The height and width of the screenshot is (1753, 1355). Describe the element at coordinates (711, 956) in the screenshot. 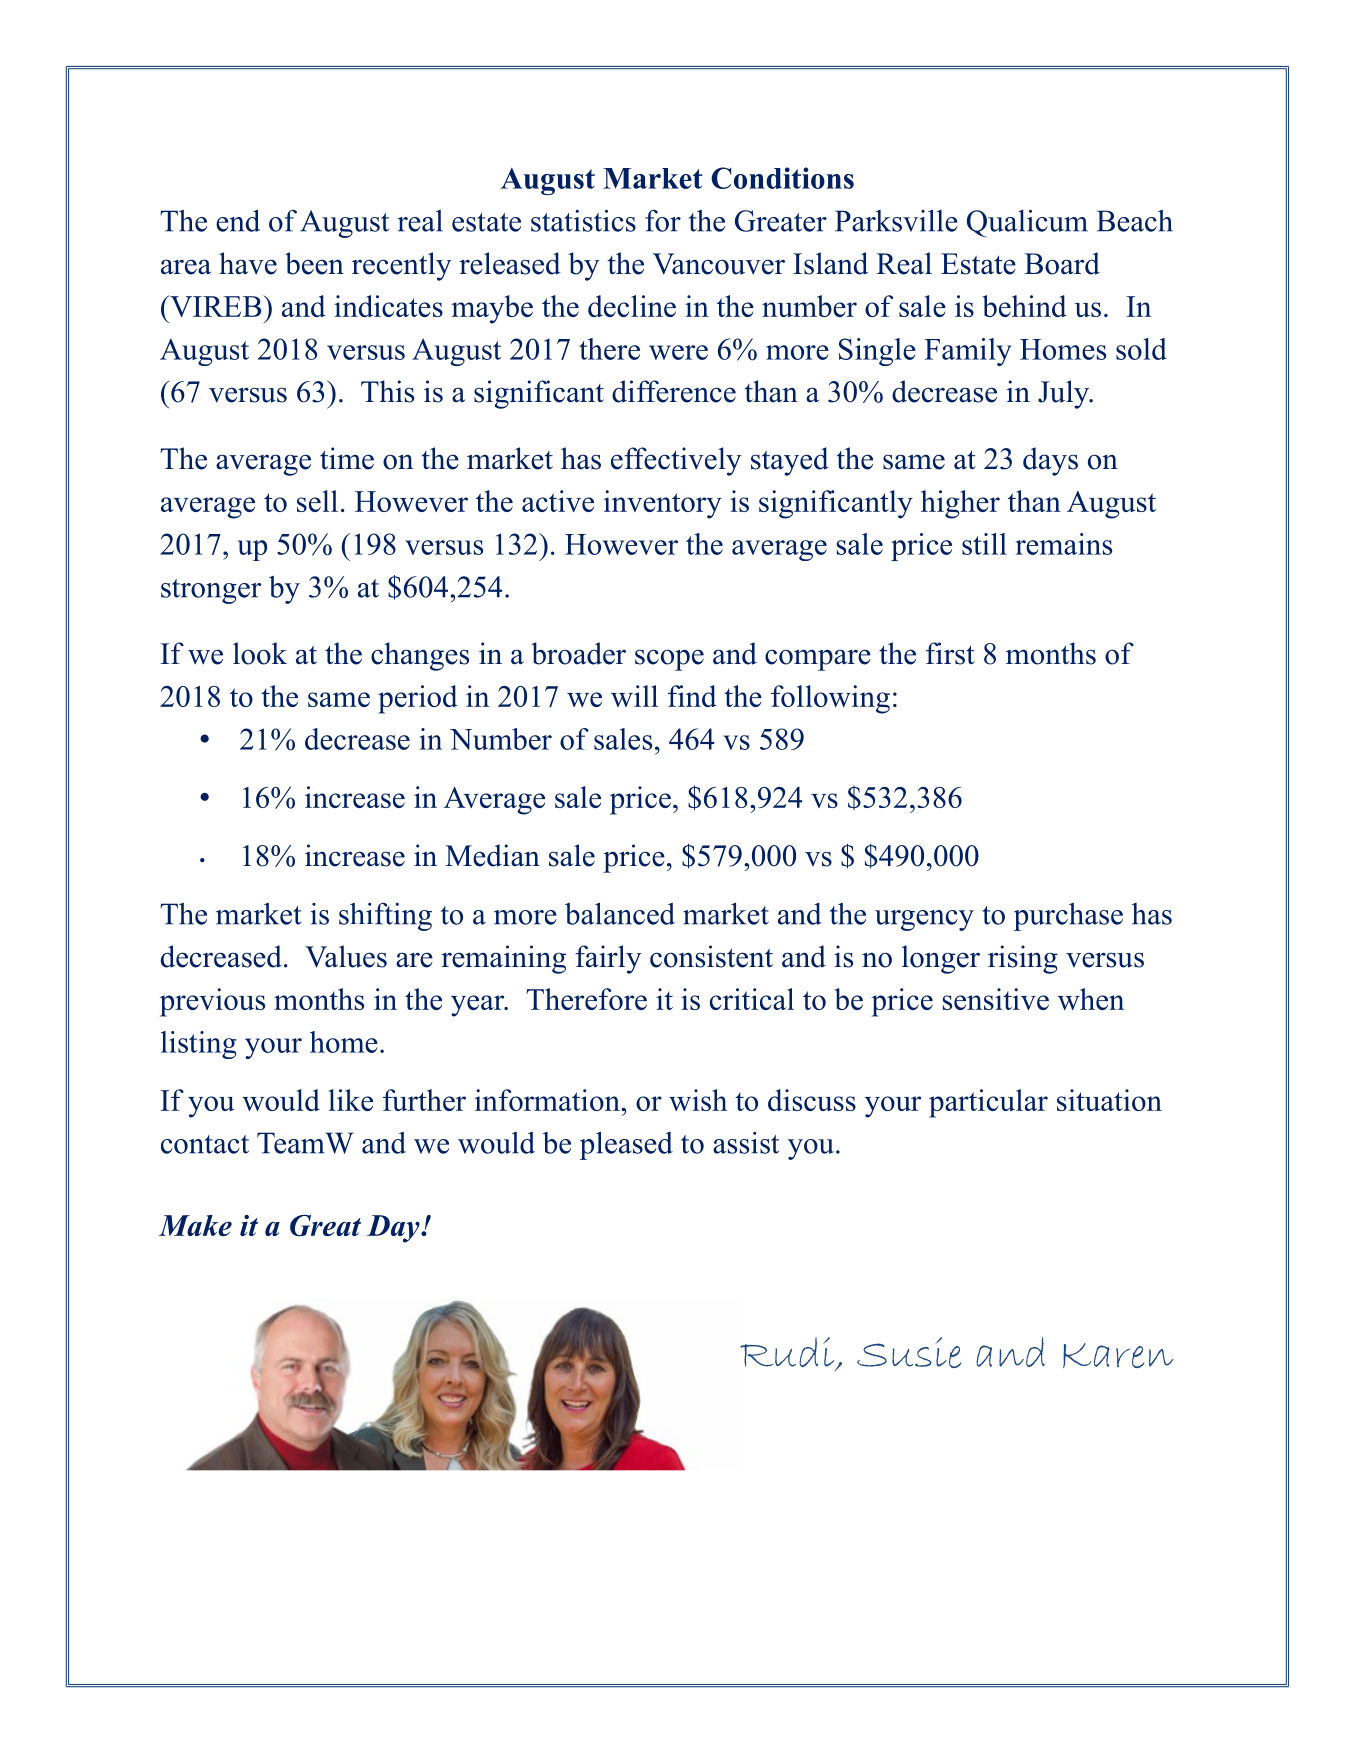

I see `consistent` at that location.
